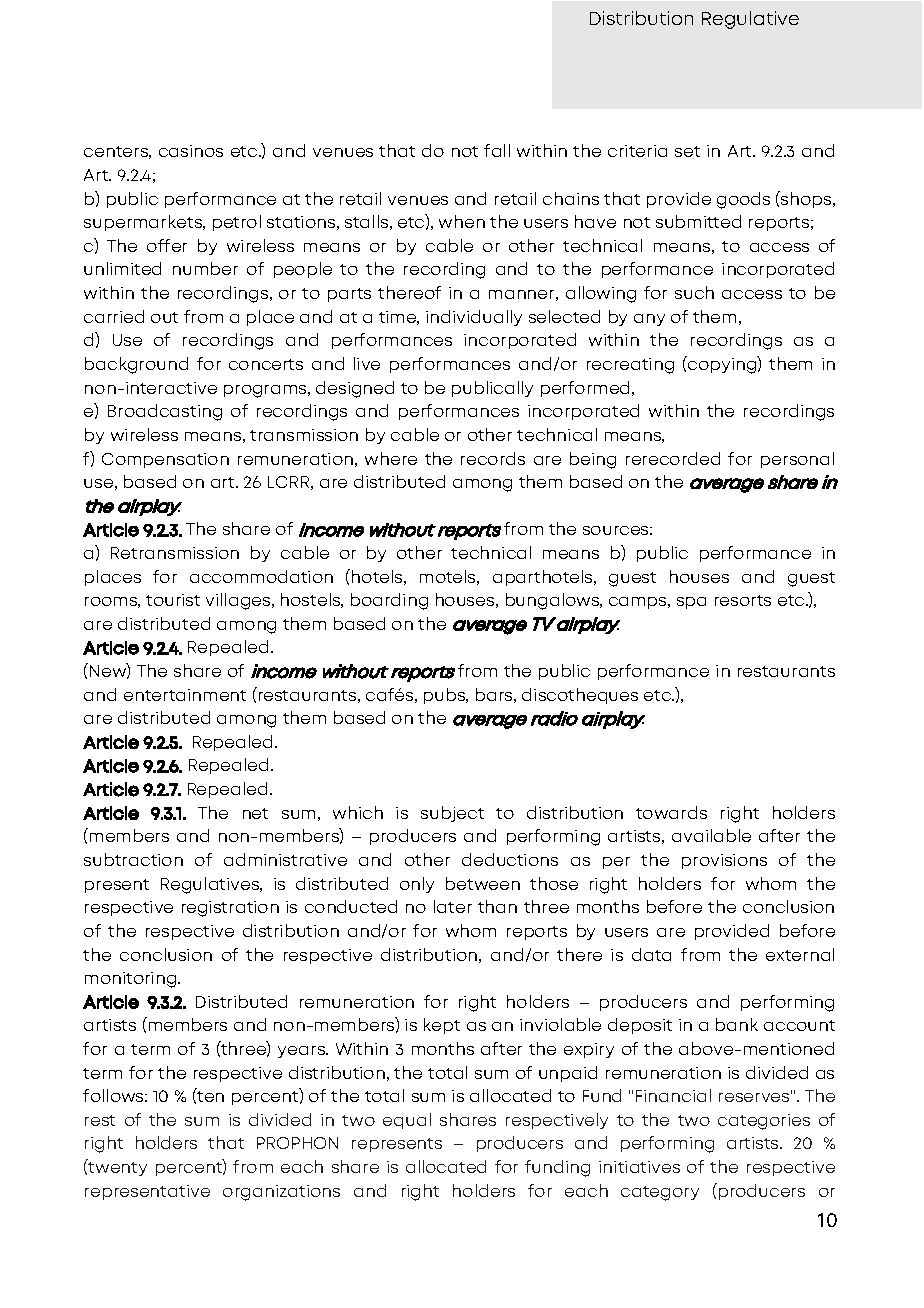 The width and height of the screenshot is (924, 1308). Describe the element at coordinates (185, 695) in the screenshot. I see `entertainment` at that location.
